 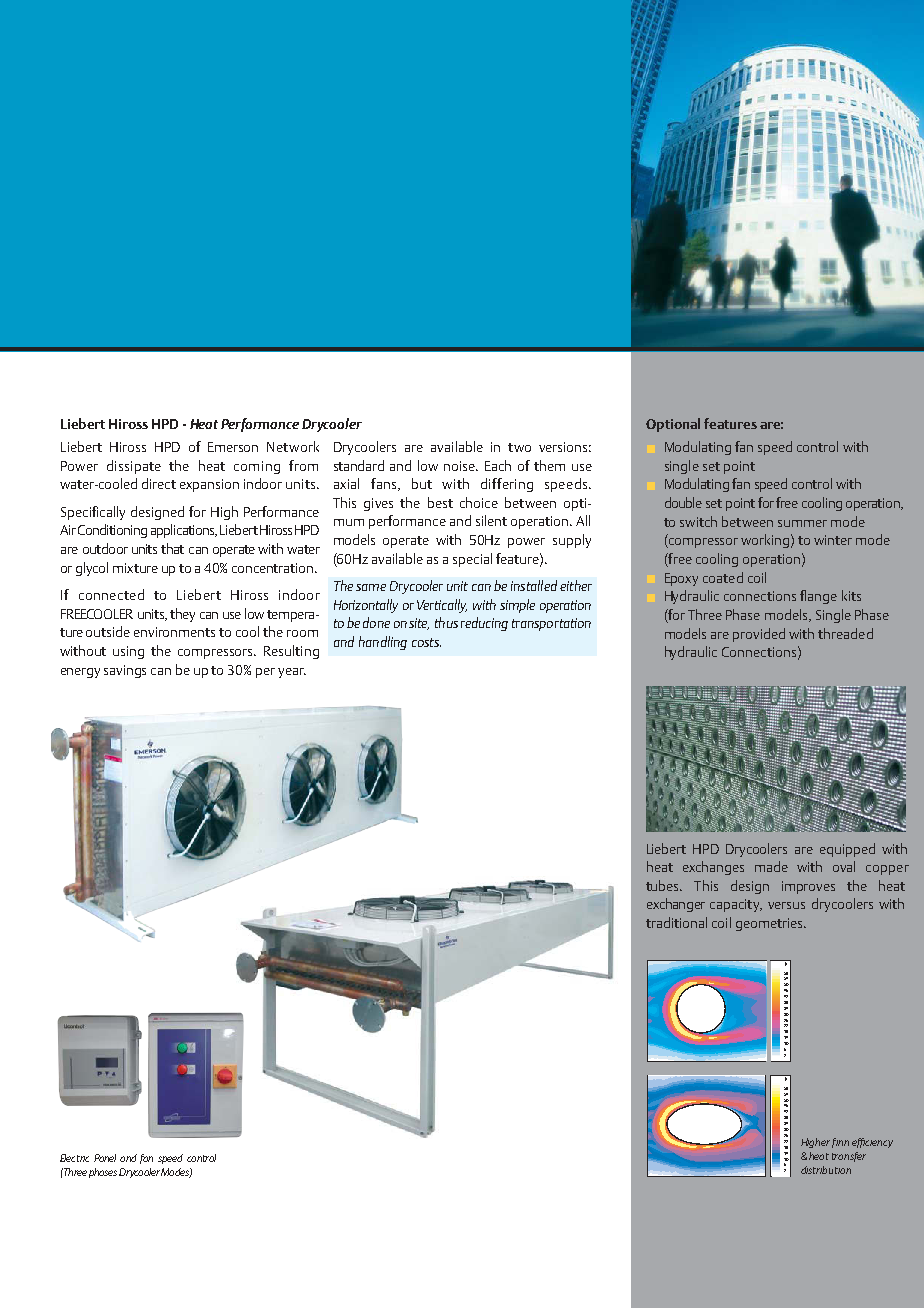 I want to click on provided, so click(x=759, y=635).
